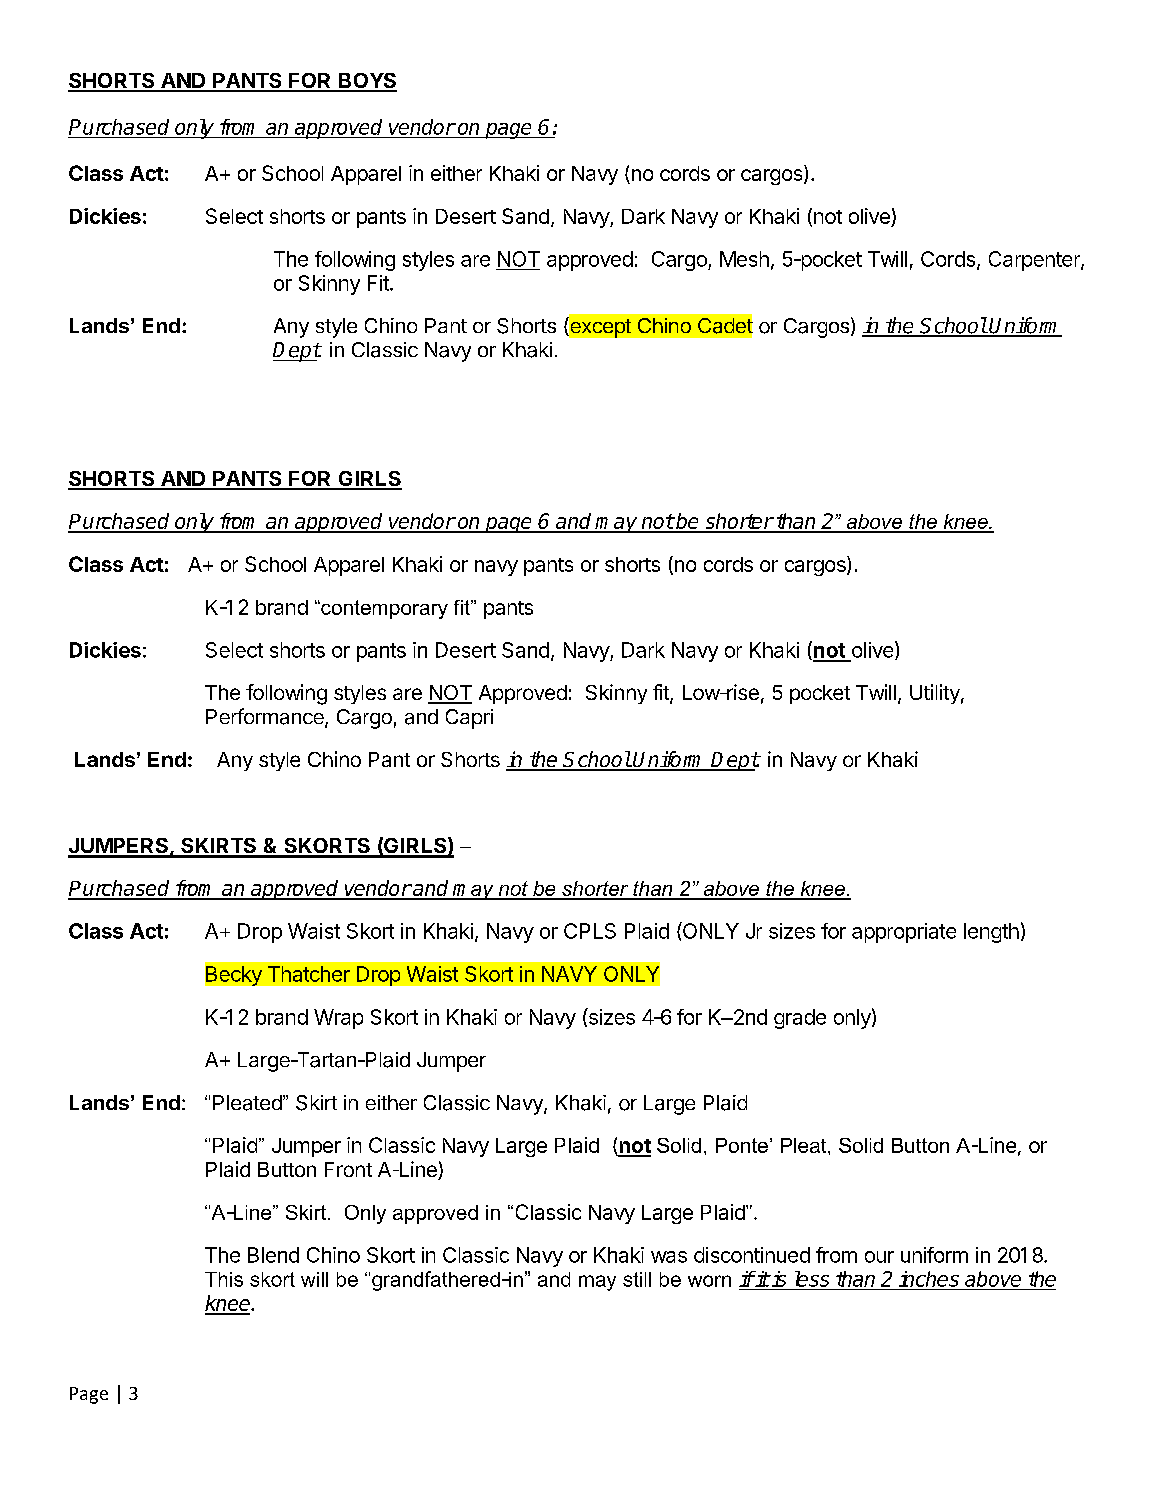  What do you see at coordinates (904, 933) in the screenshot?
I see `appropriate` at bounding box center [904, 933].
